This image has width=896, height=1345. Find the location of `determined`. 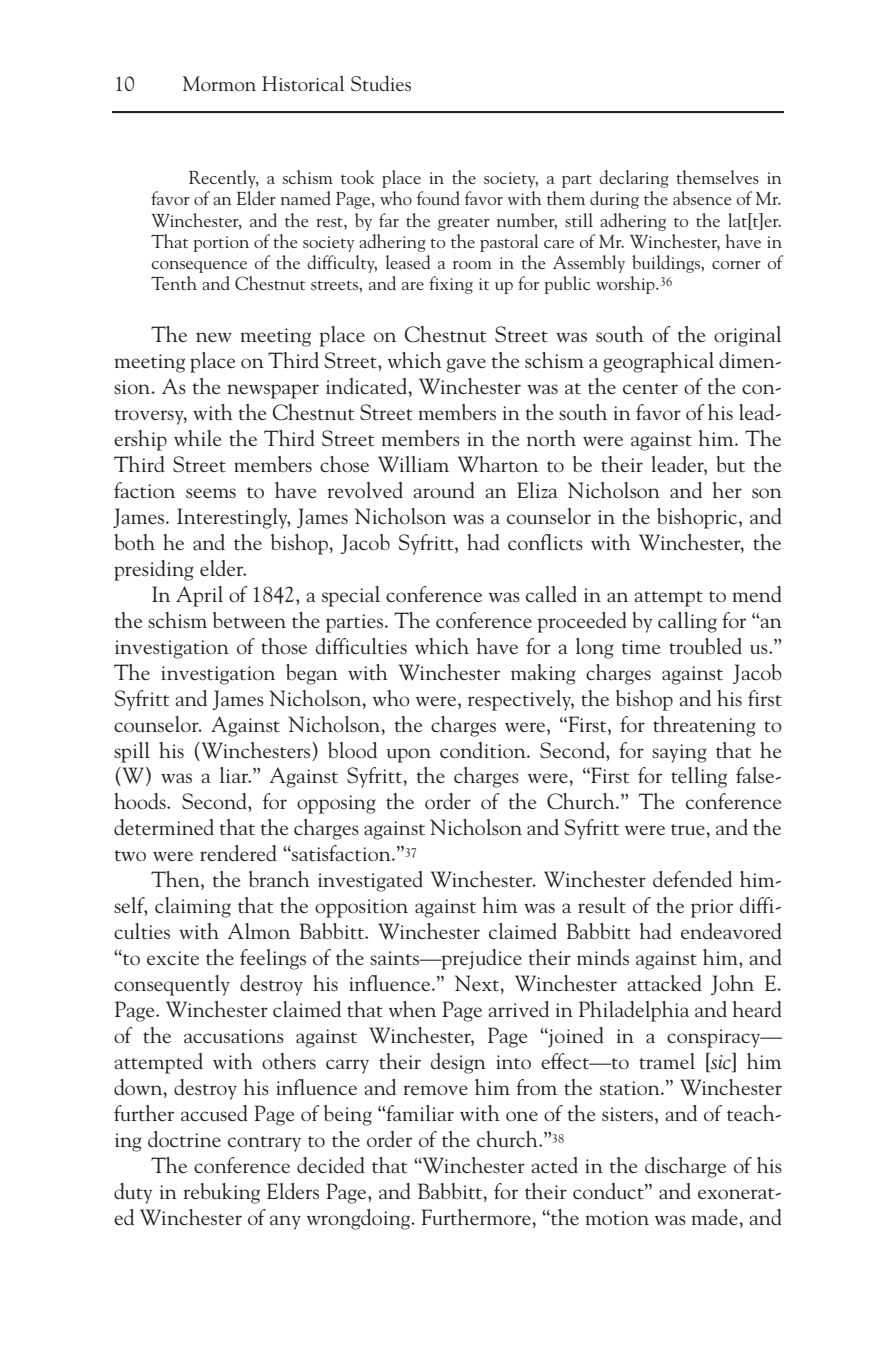

determined is located at coordinates (164, 827).
